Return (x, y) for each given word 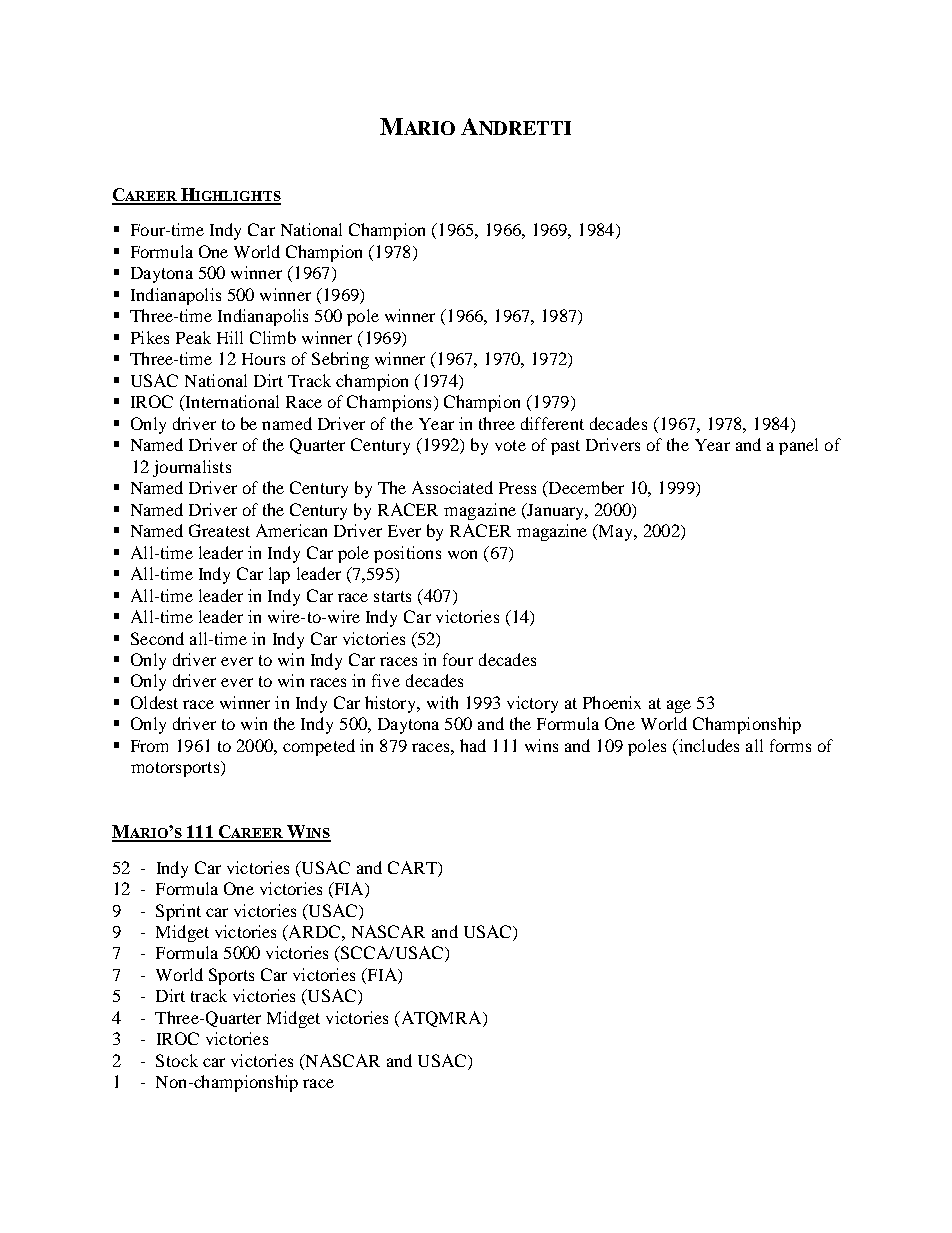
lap (279, 575)
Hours (263, 359)
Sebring (340, 360)
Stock (177, 1060)
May (616, 532)
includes (707, 747)
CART (413, 867)
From (149, 746)
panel (798, 446)
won (462, 554)
